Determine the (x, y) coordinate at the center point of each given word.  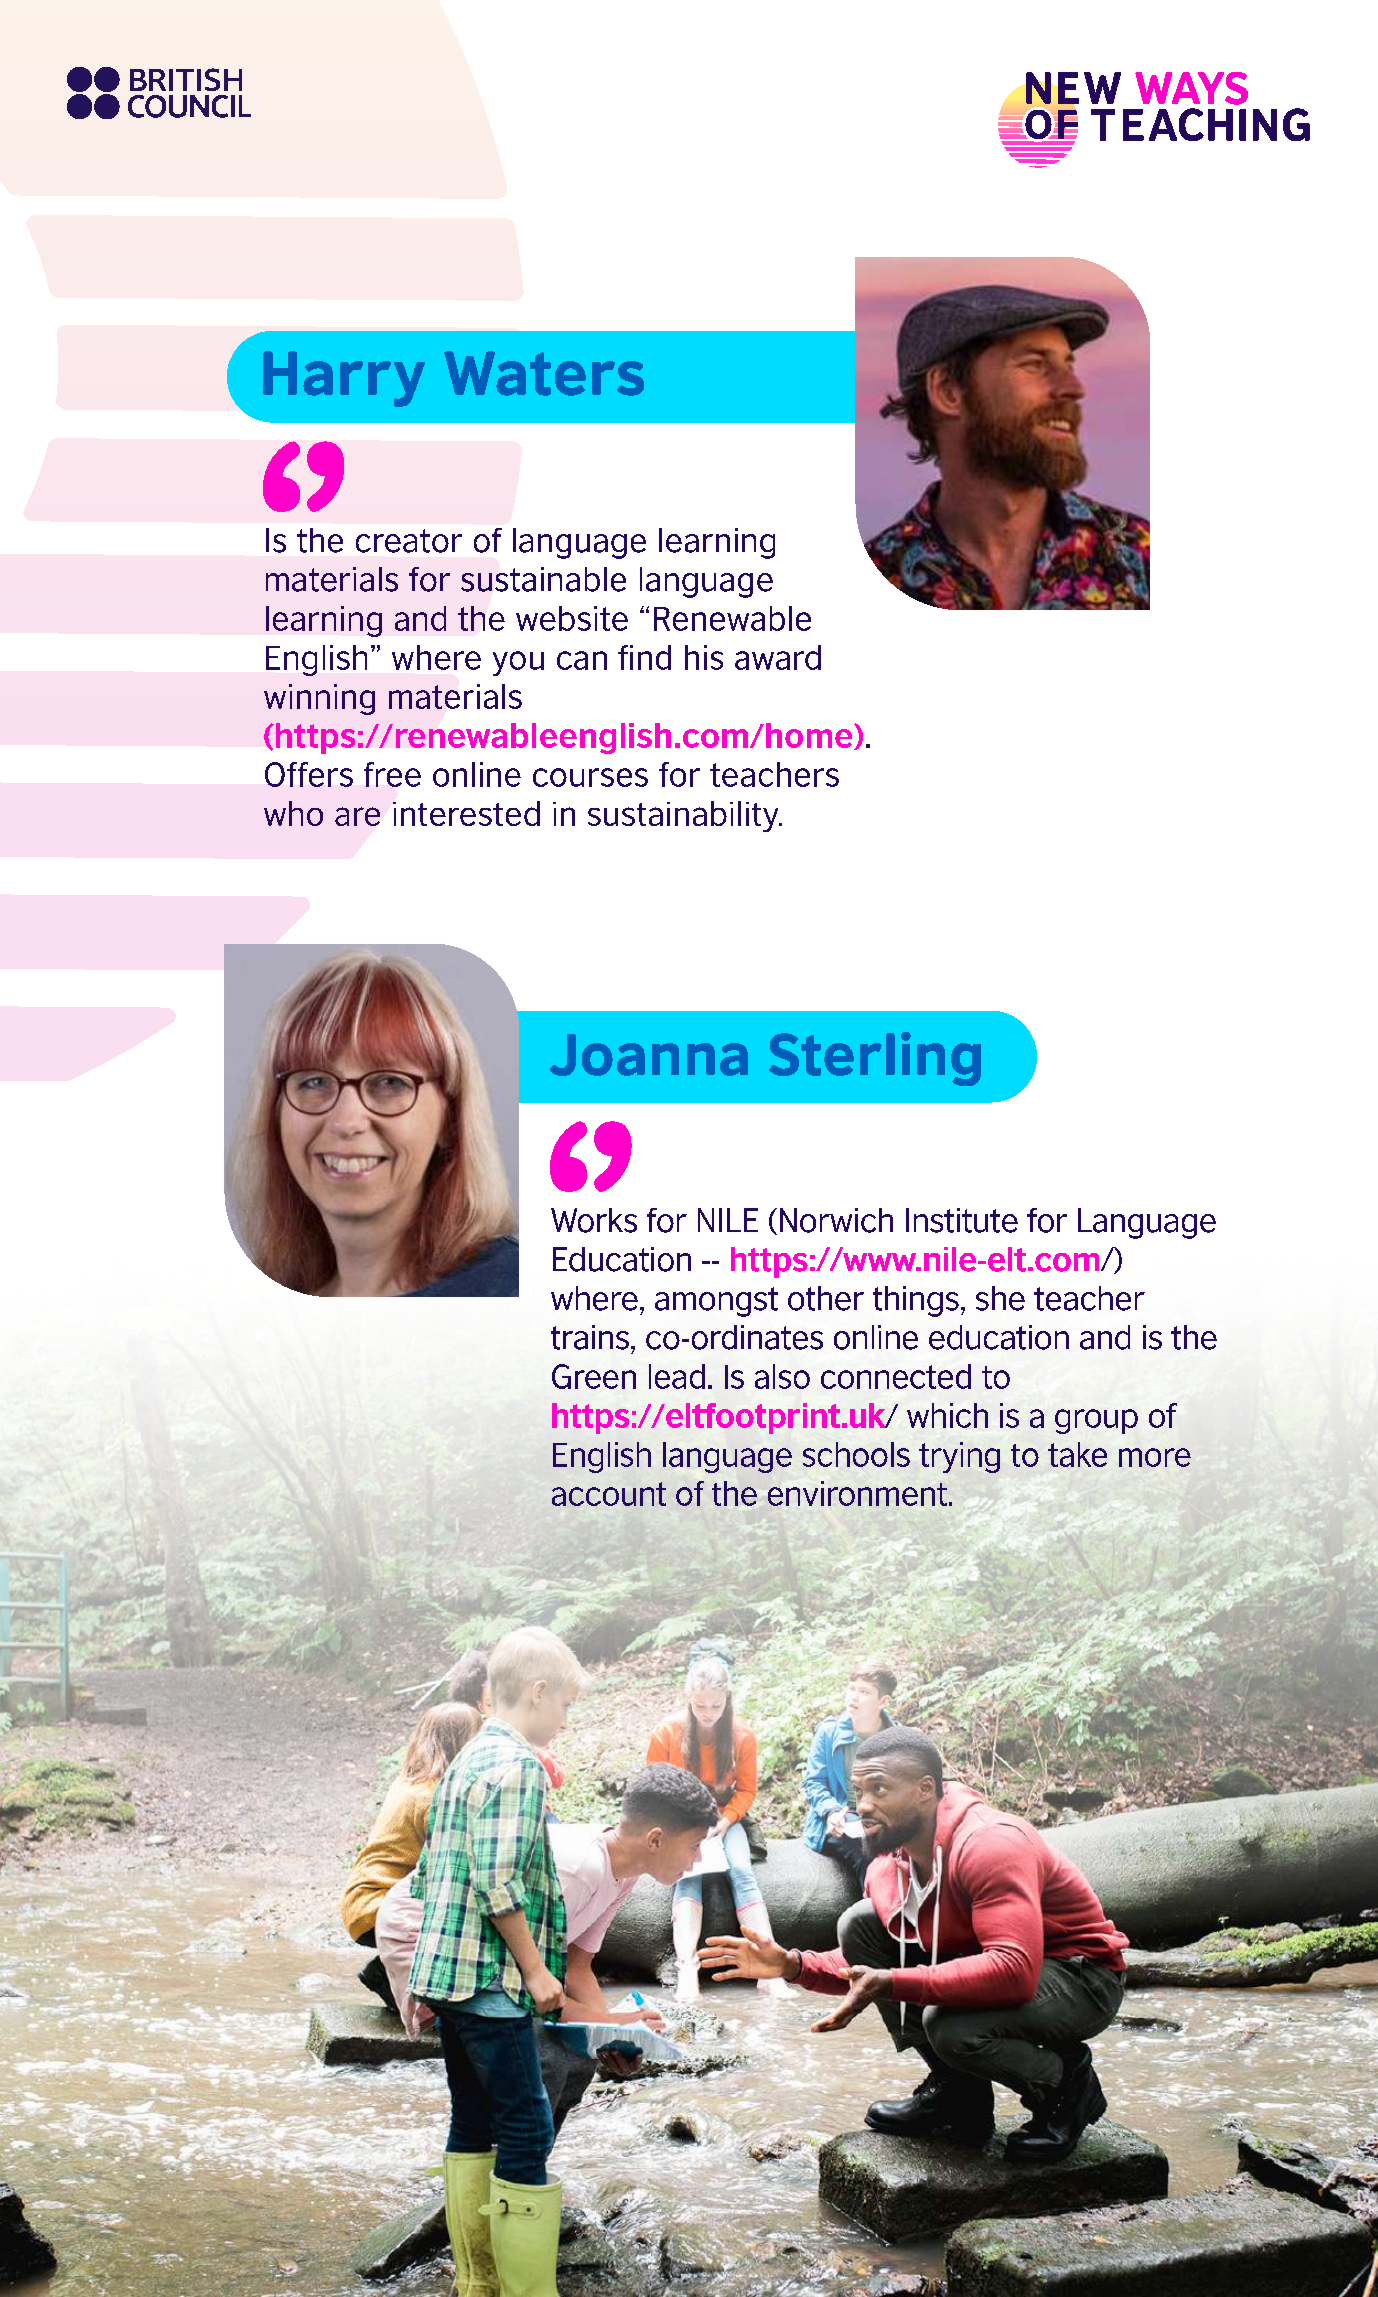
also (782, 1376)
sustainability (684, 816)
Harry (344, 379)
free (392, 774)
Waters (544, 373)
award (778, 657)
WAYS (1191, 88)
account (609, 1494)
